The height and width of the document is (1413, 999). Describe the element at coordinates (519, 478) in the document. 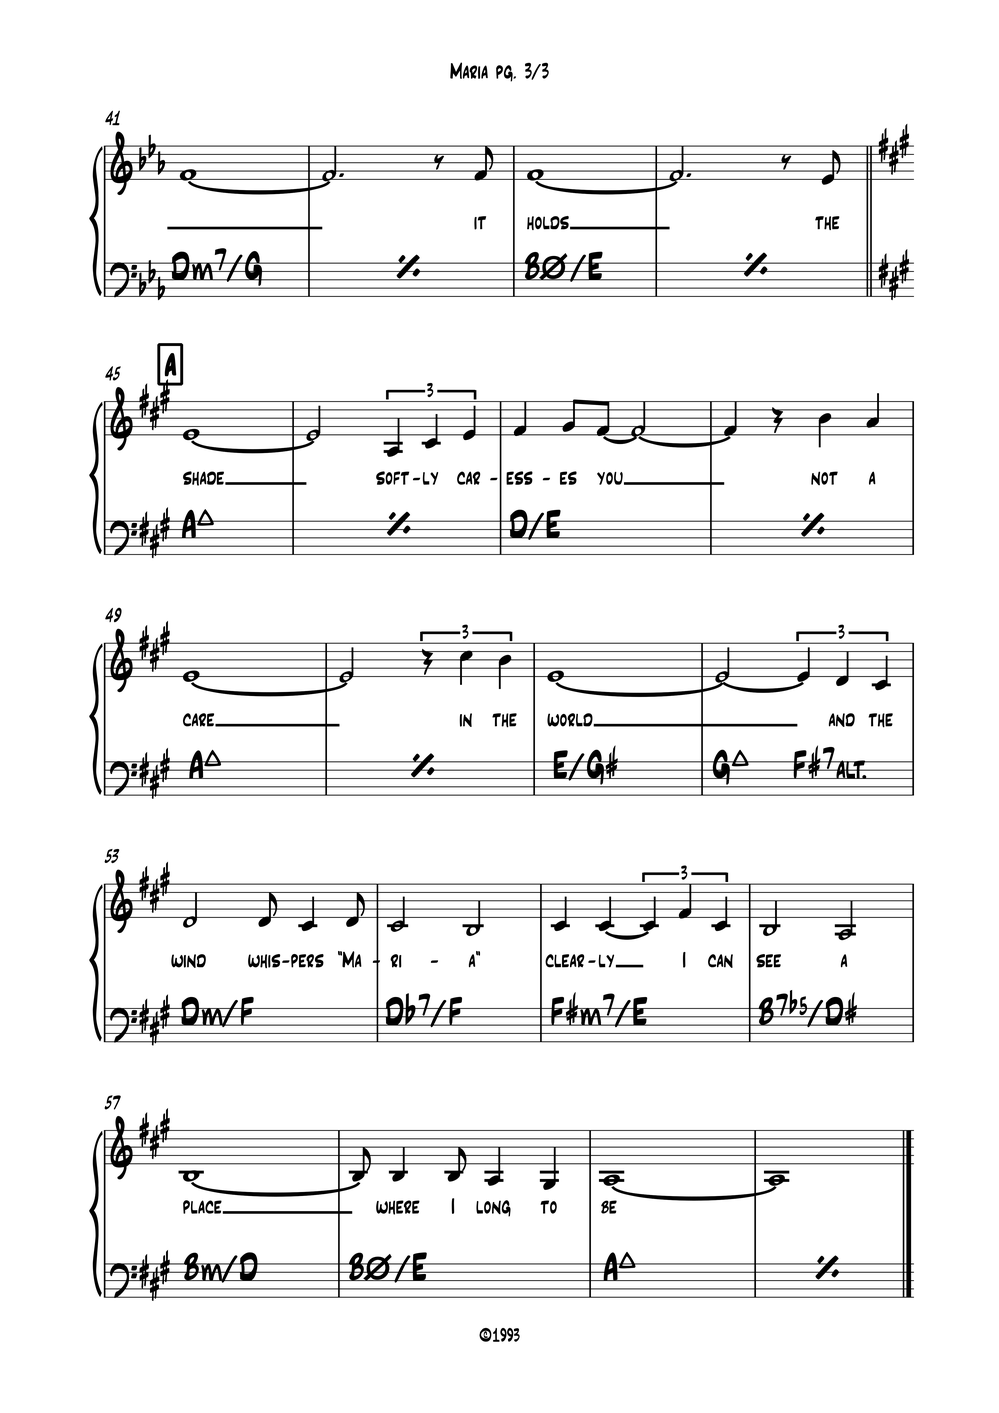

I see `ess` at that location.
